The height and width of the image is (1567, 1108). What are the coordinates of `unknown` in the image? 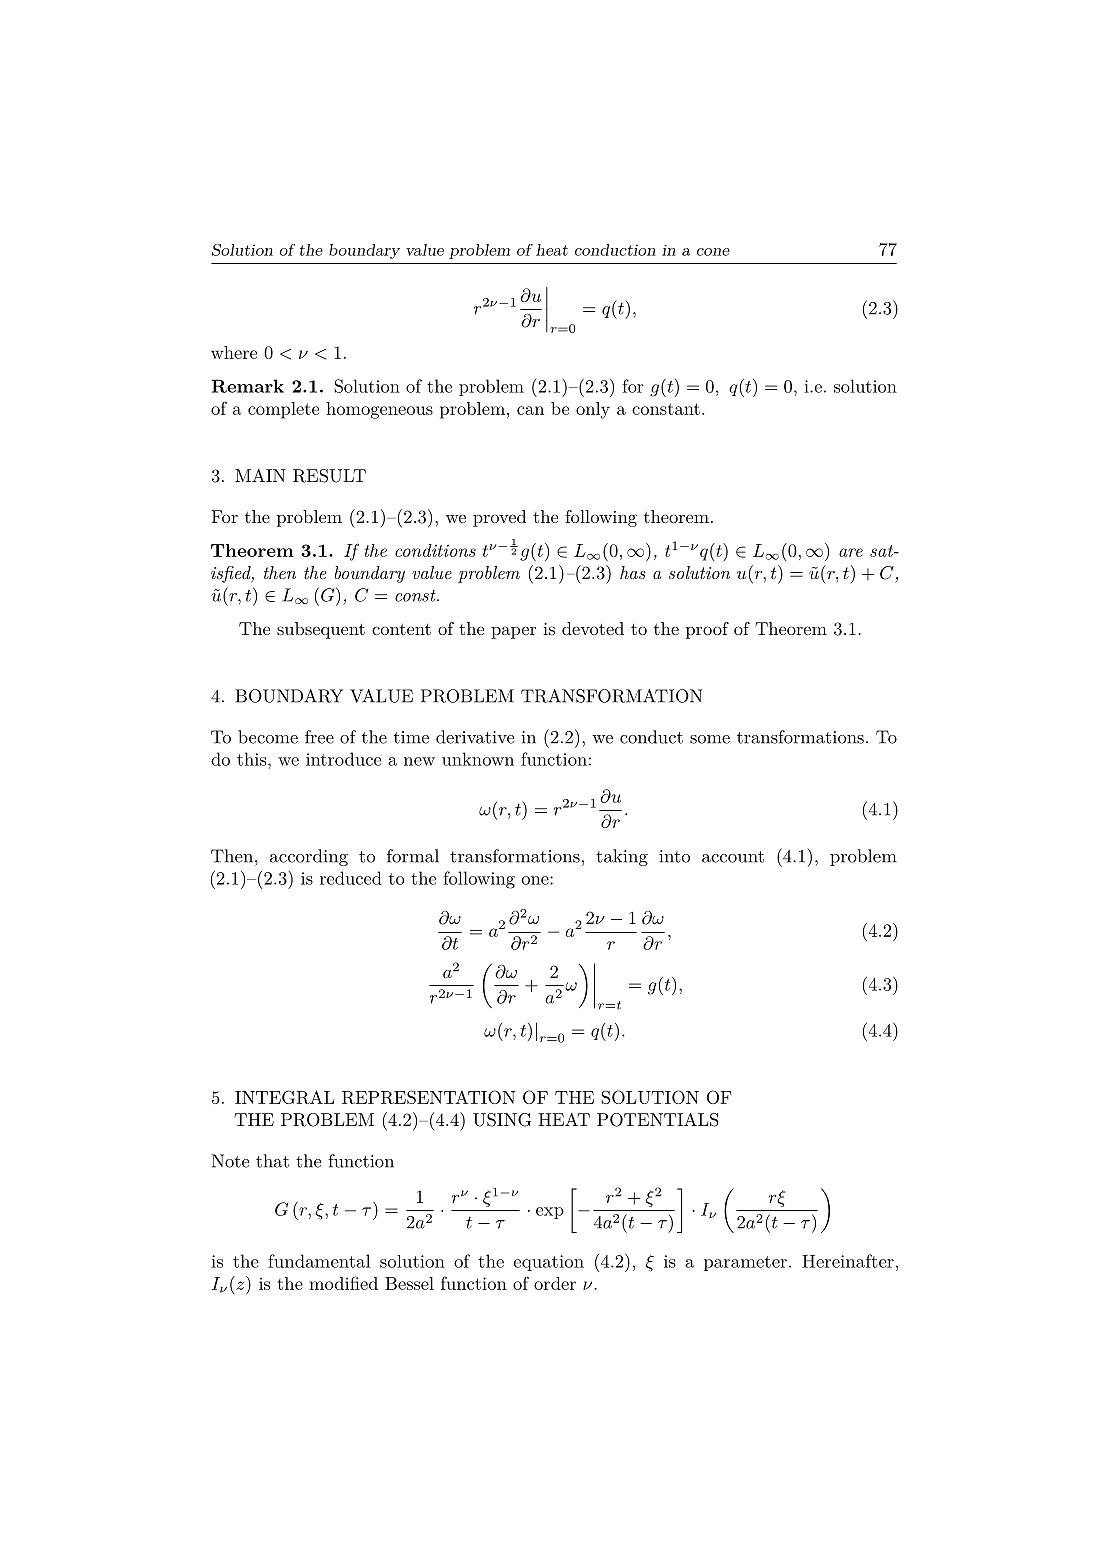 It's located at (478, 759).
